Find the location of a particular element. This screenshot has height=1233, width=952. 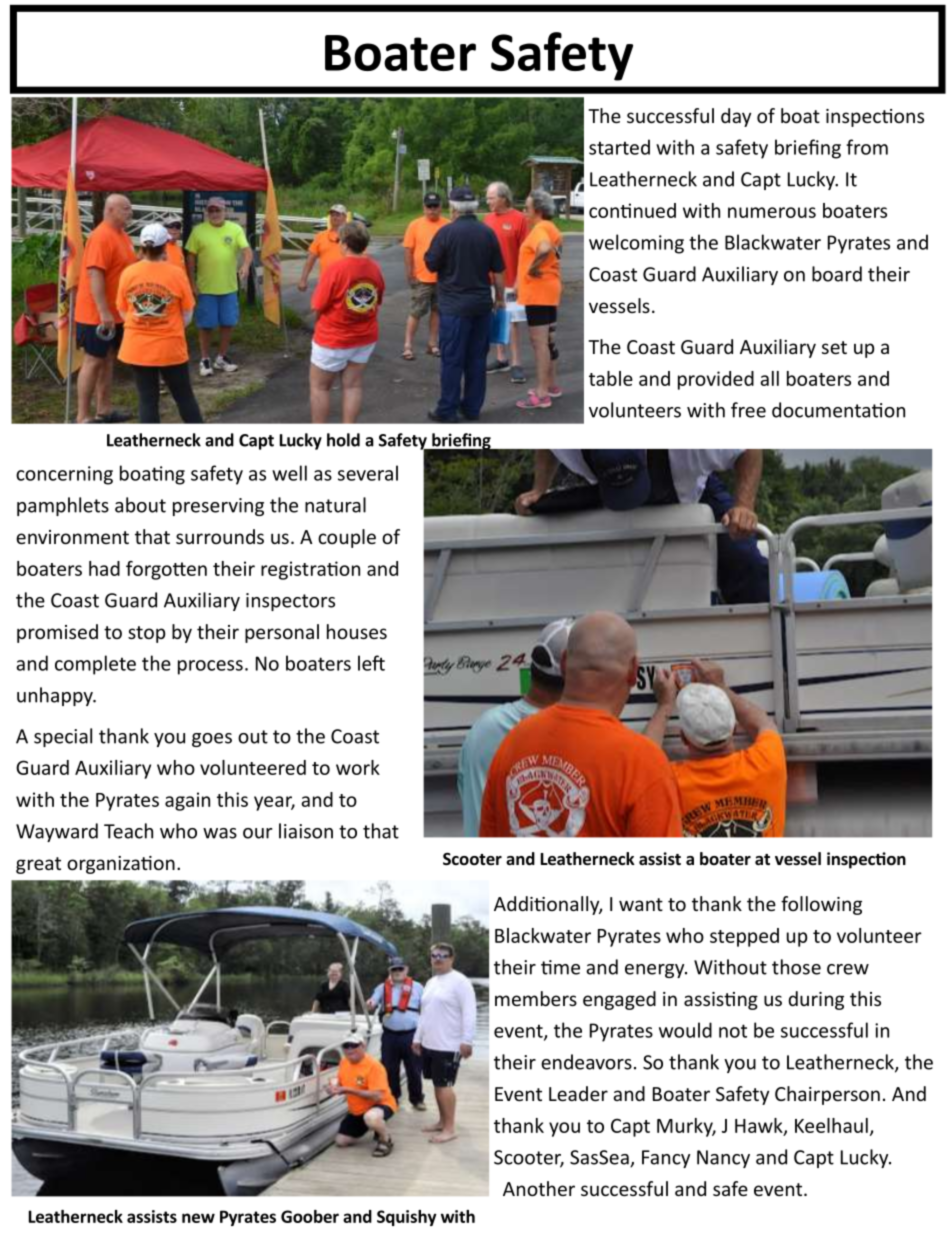

continued is located at coordinates (632, 210).
